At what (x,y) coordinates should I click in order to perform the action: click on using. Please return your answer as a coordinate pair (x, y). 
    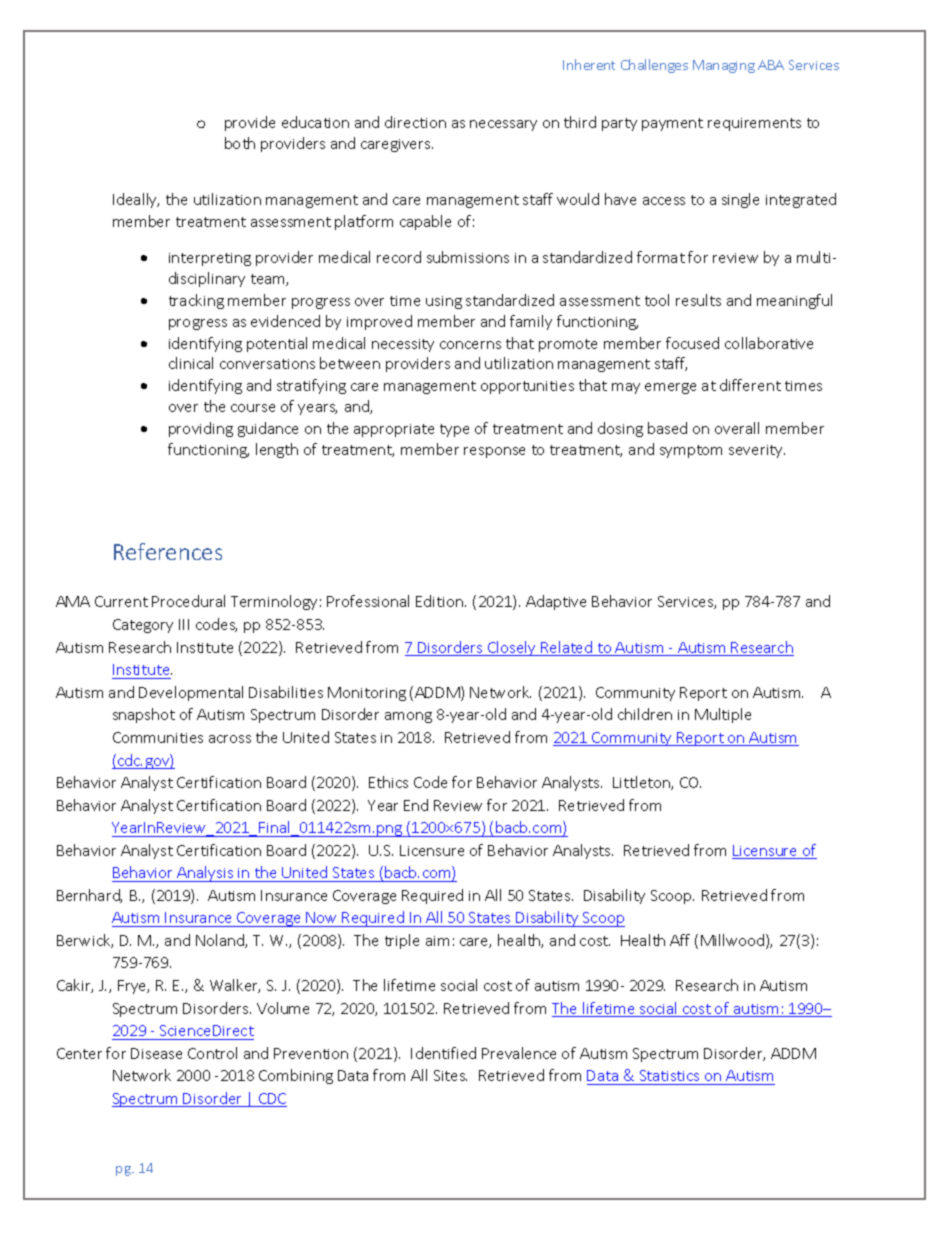
    Looking at the image, I should click on (444, 302).
